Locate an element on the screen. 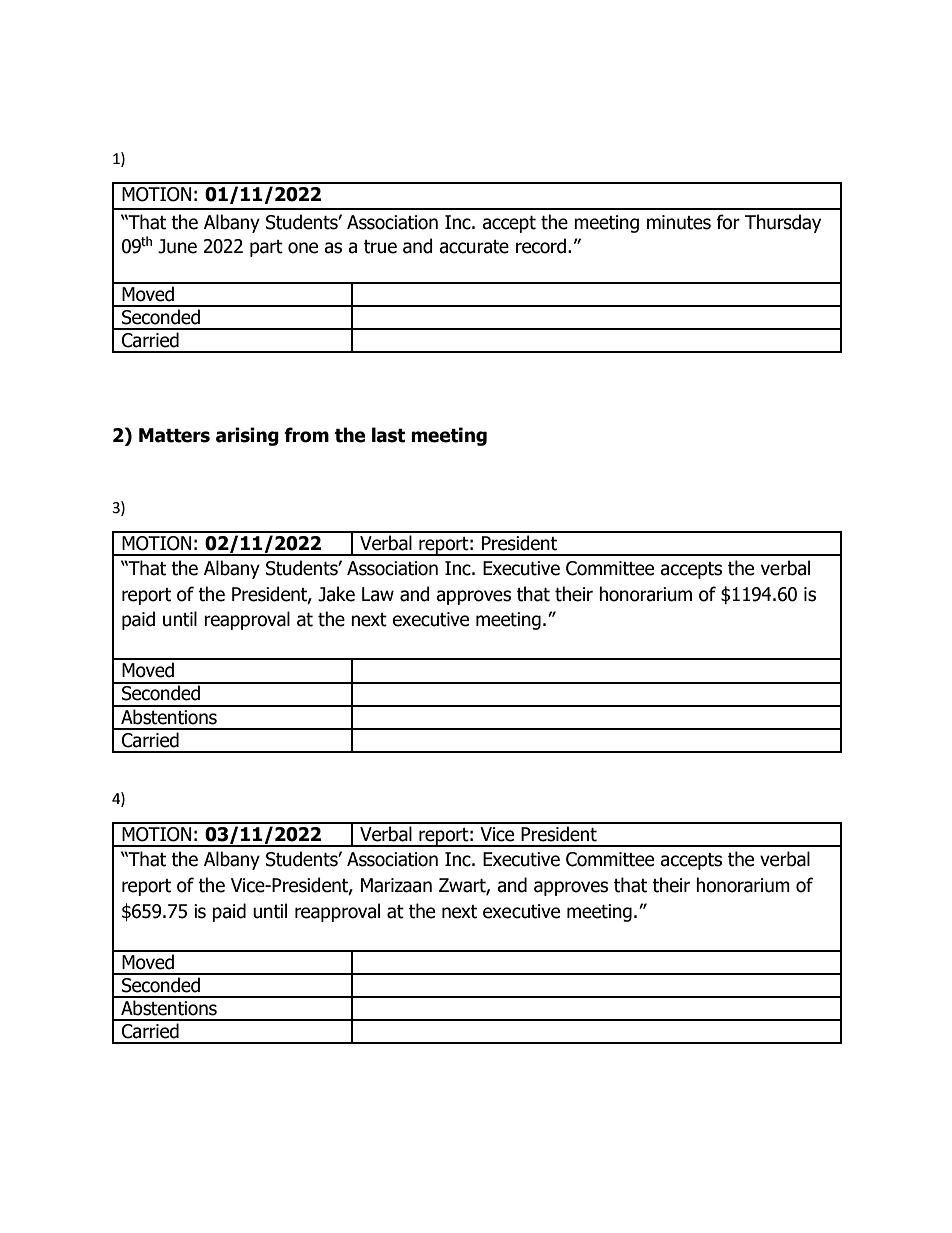 Image resolution: width=952 pixels, height=1233 pixels. part is located at coordinates (266, 248).
